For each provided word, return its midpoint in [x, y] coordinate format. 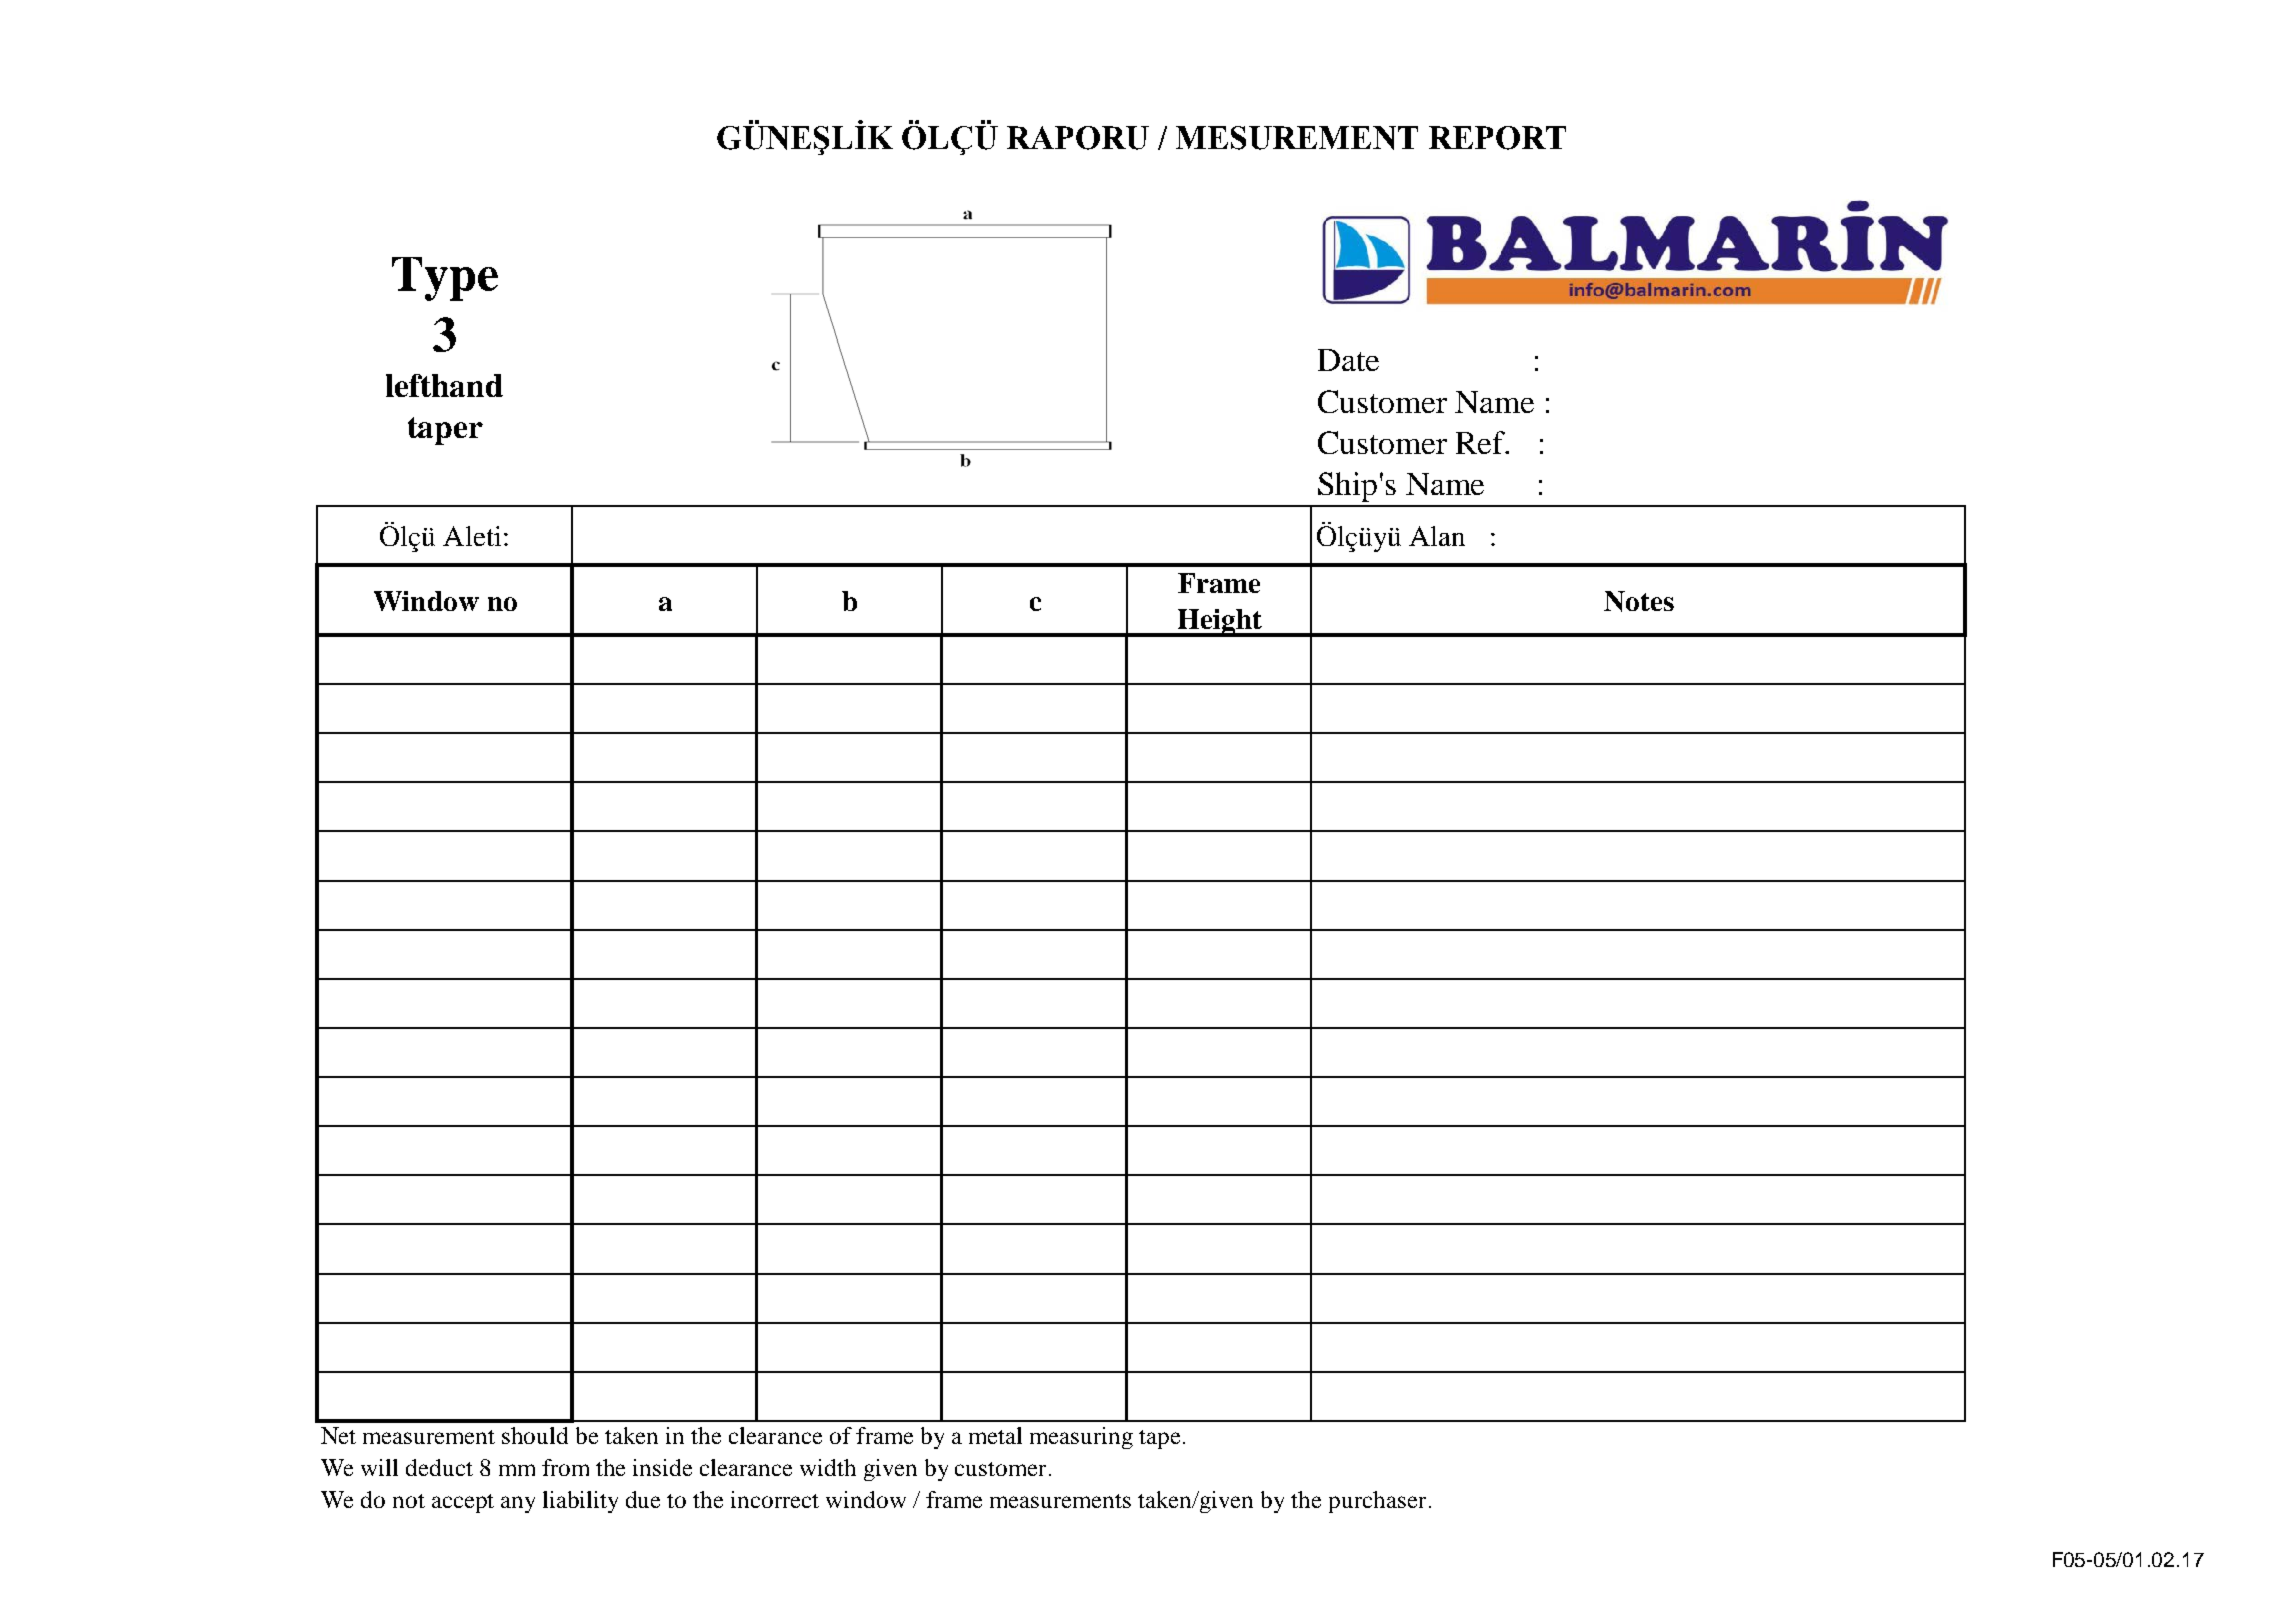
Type [445, 279]
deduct [439, 1467]
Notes [1639, 601]
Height [1219, 623]
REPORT [1497, 138]
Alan [1437, 536]
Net [338, 1435]
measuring [1081, 1438]
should [535, 1435]
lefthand [444, 385]
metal [995, 1435]
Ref [1482, 442]
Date [1348, 360]
